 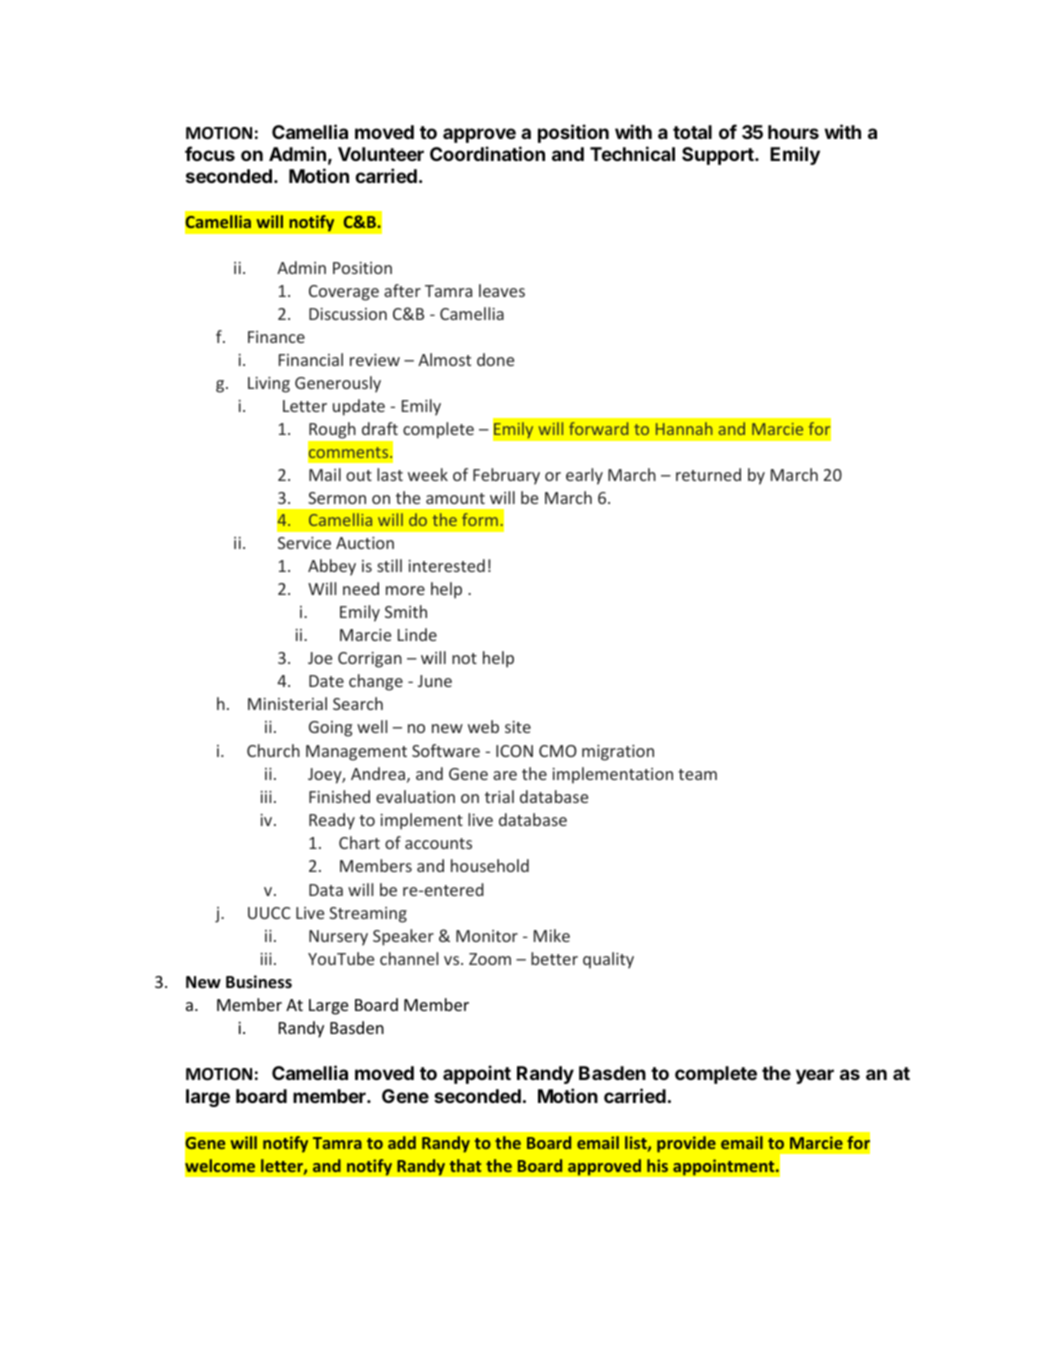 I want to click on team, so click(x=697, y=774).
